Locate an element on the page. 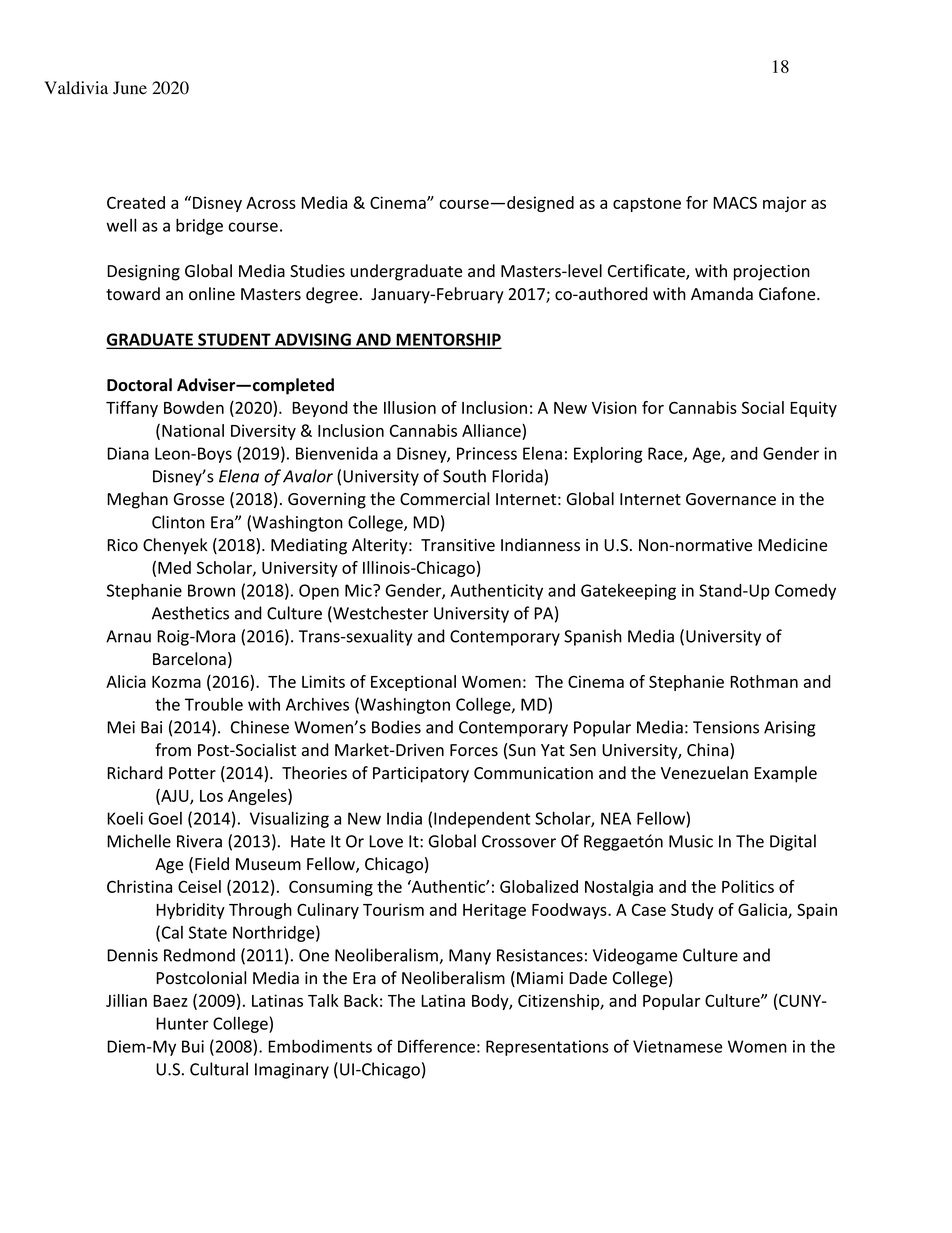 This document has height=1233, width=952. MACS is located at coordinates (735, 202).
